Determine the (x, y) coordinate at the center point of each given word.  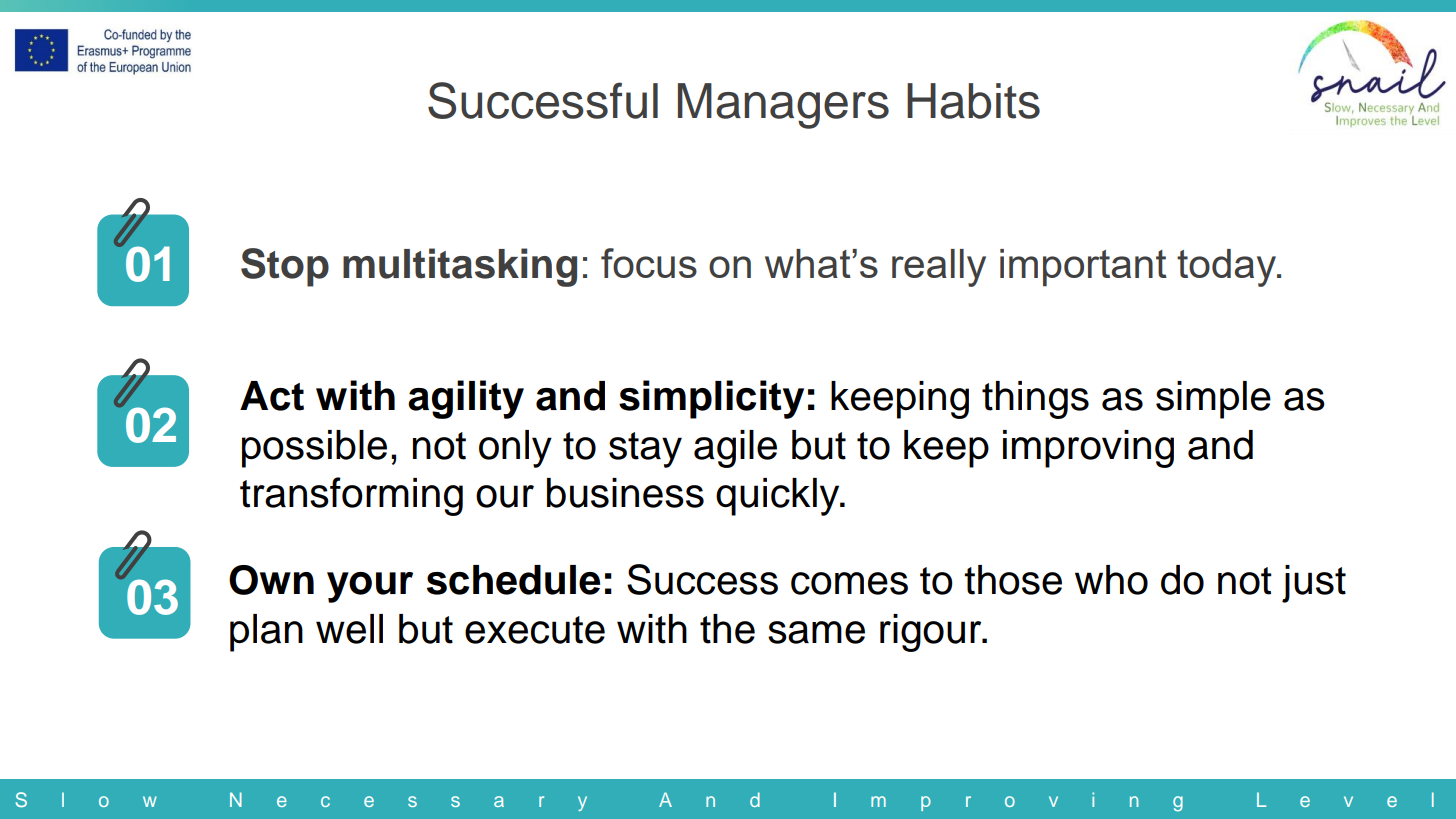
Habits (973, 101)
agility (466, 399)
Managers (783, 106)
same (816, 632)
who (1111, 580)
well (349, 629)
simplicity (711, 399)
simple (1213, 400)
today (1228, 268)
